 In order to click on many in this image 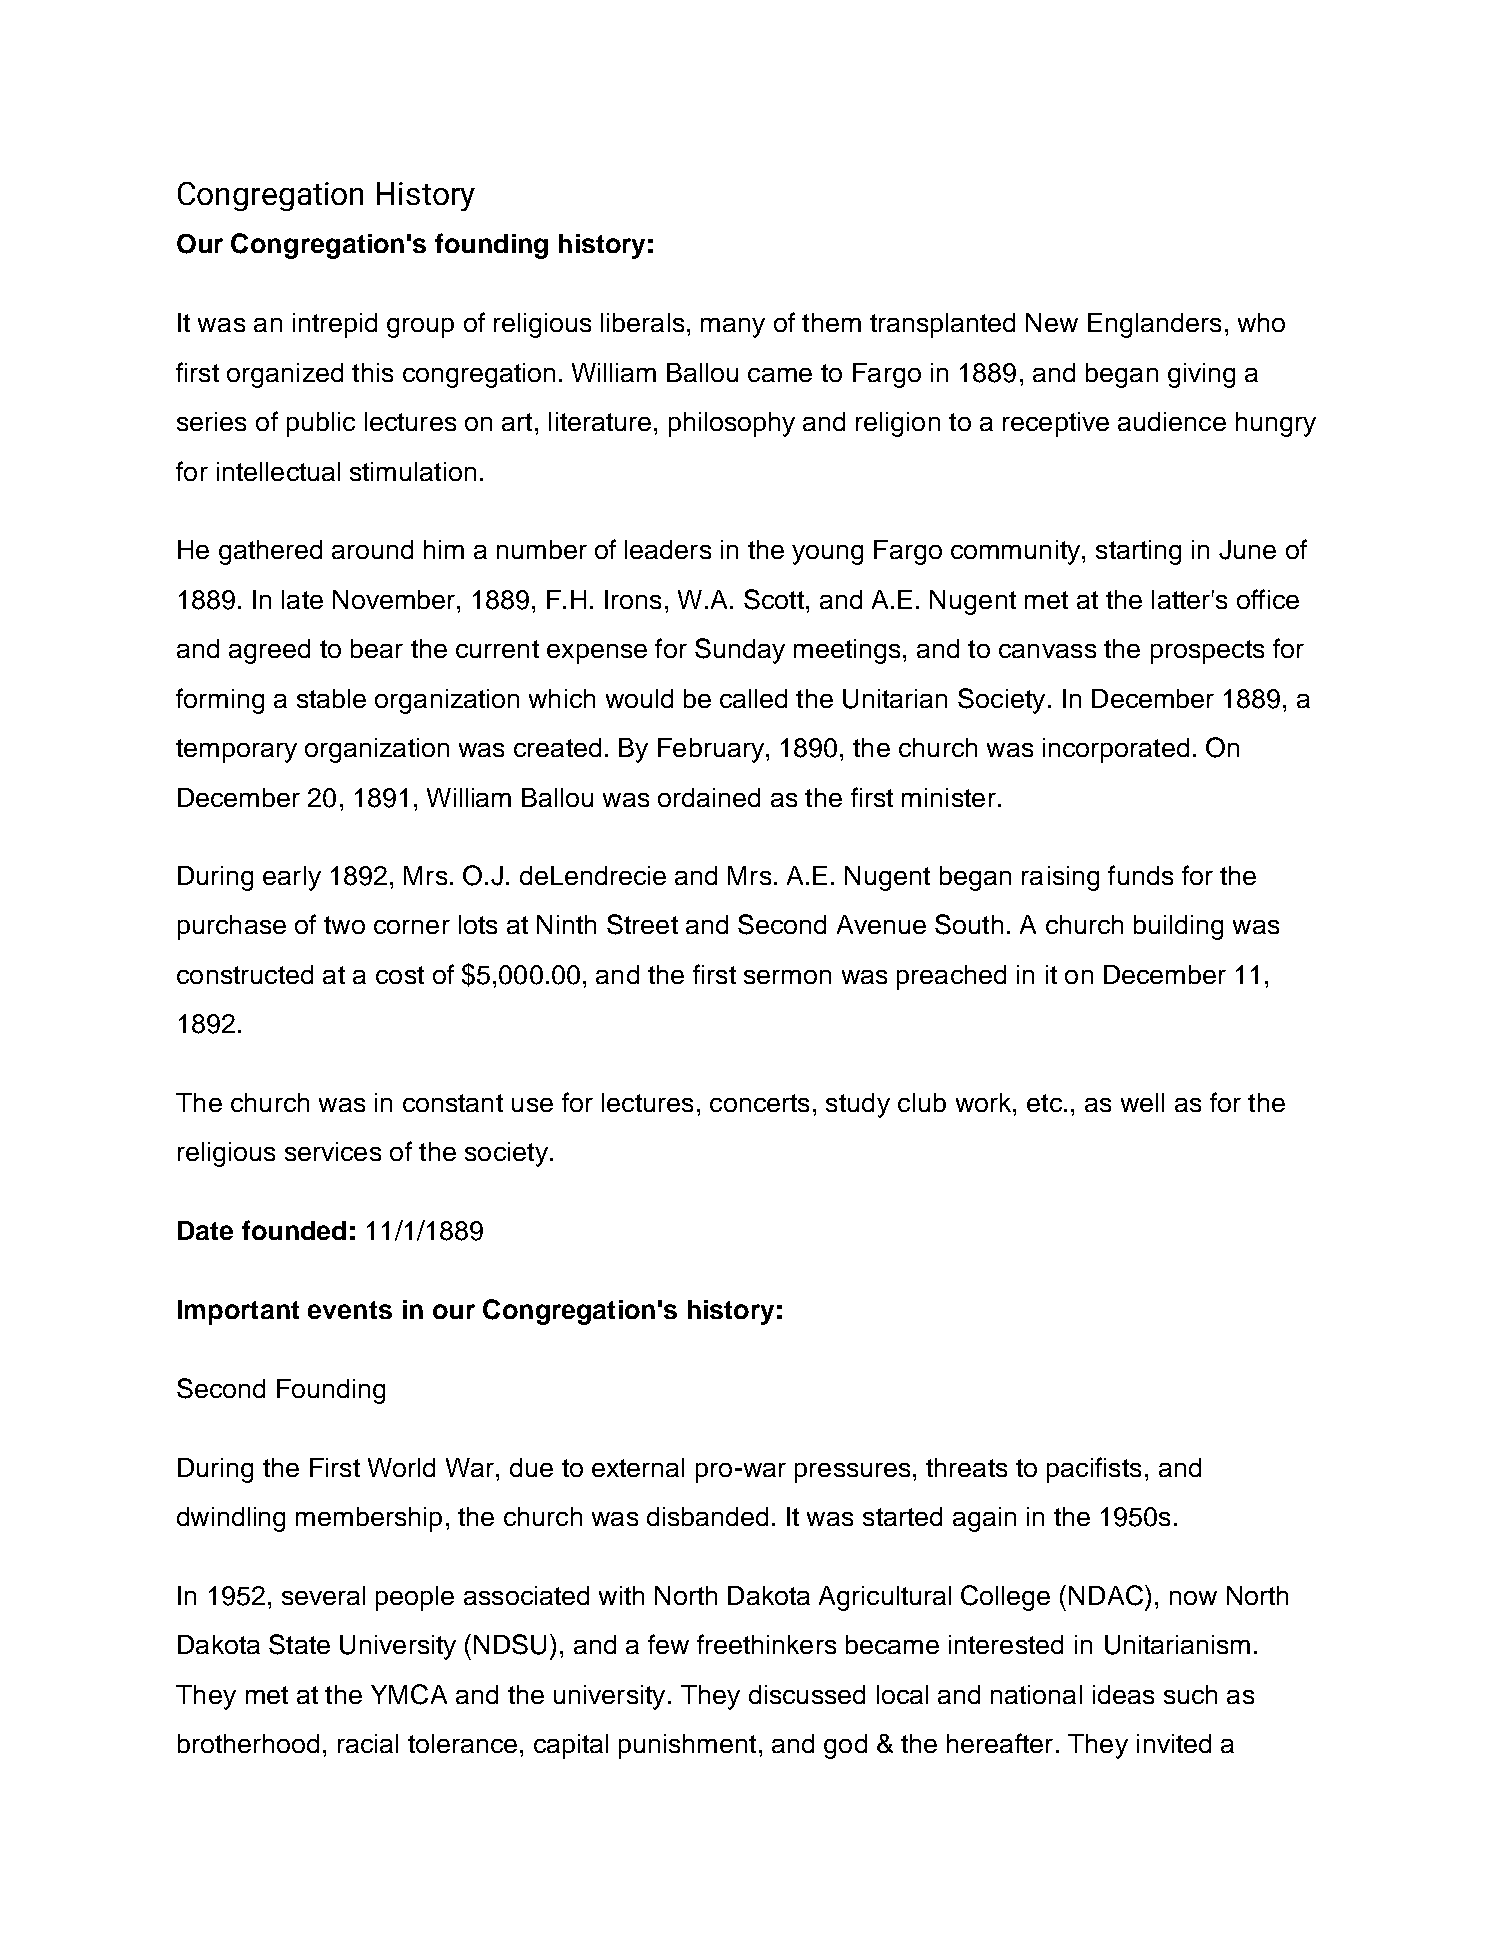, I will do `click(733, 328)`.
